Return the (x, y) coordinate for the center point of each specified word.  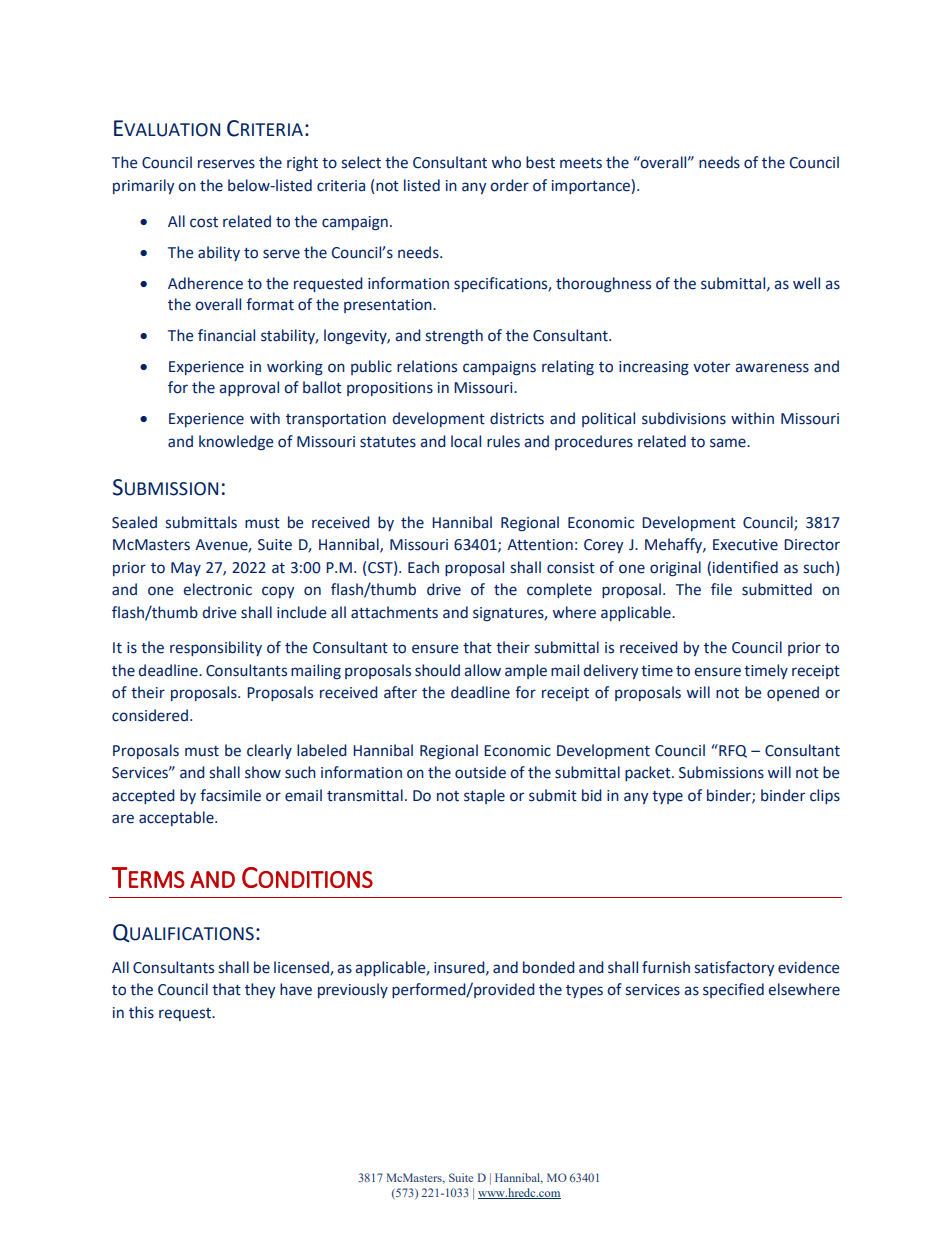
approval (249, 388)
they (260, 990)
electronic (217, 589)
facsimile (230, 795)
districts (517, 418)
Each (423, 567)
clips (825, 796)
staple (484, 796)
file (721, 589)
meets (581, 163)
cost (204, 222)
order (509, 185)
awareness (772, 368)
